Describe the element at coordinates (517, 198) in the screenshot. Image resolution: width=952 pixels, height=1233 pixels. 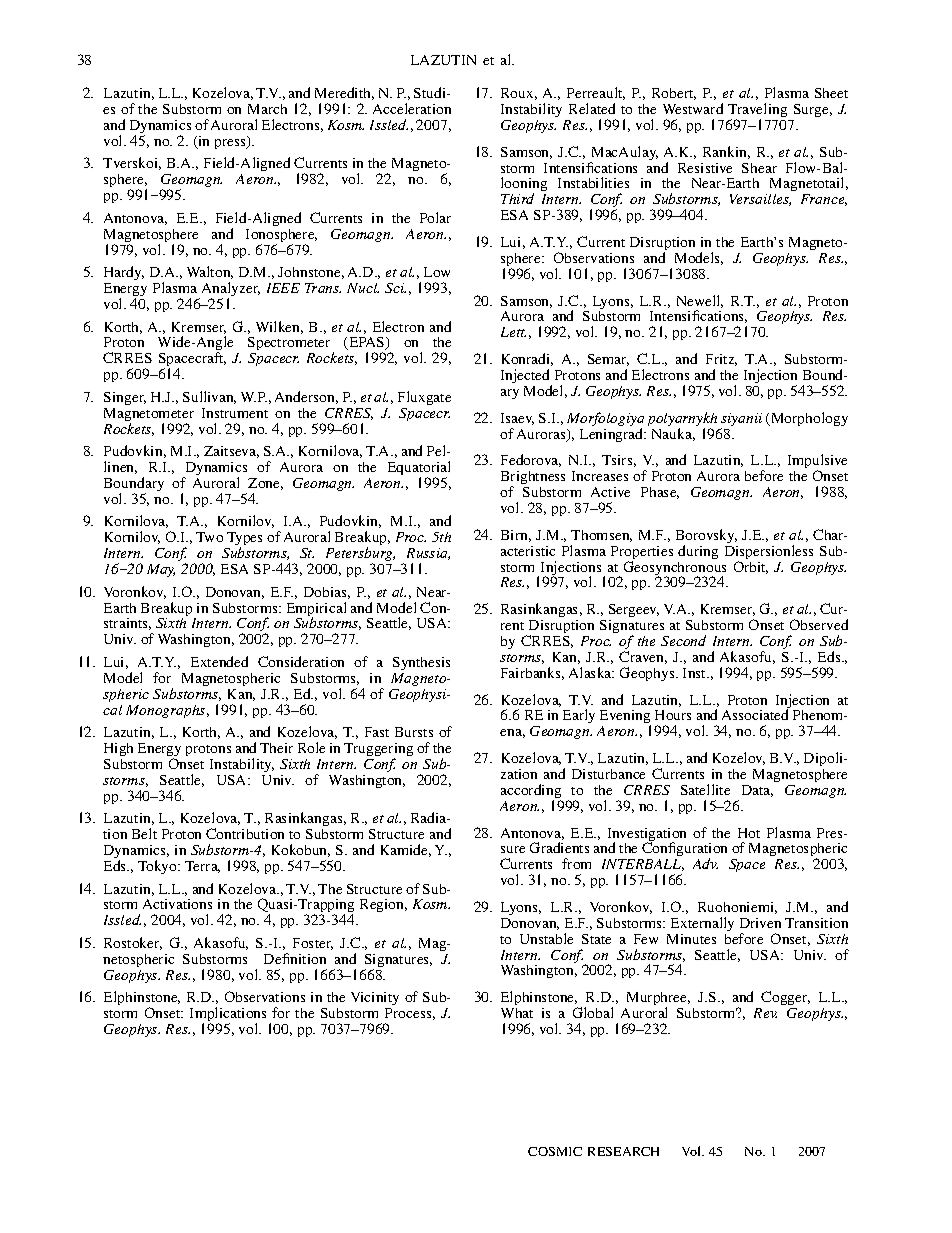
I see `Third` at that location.
